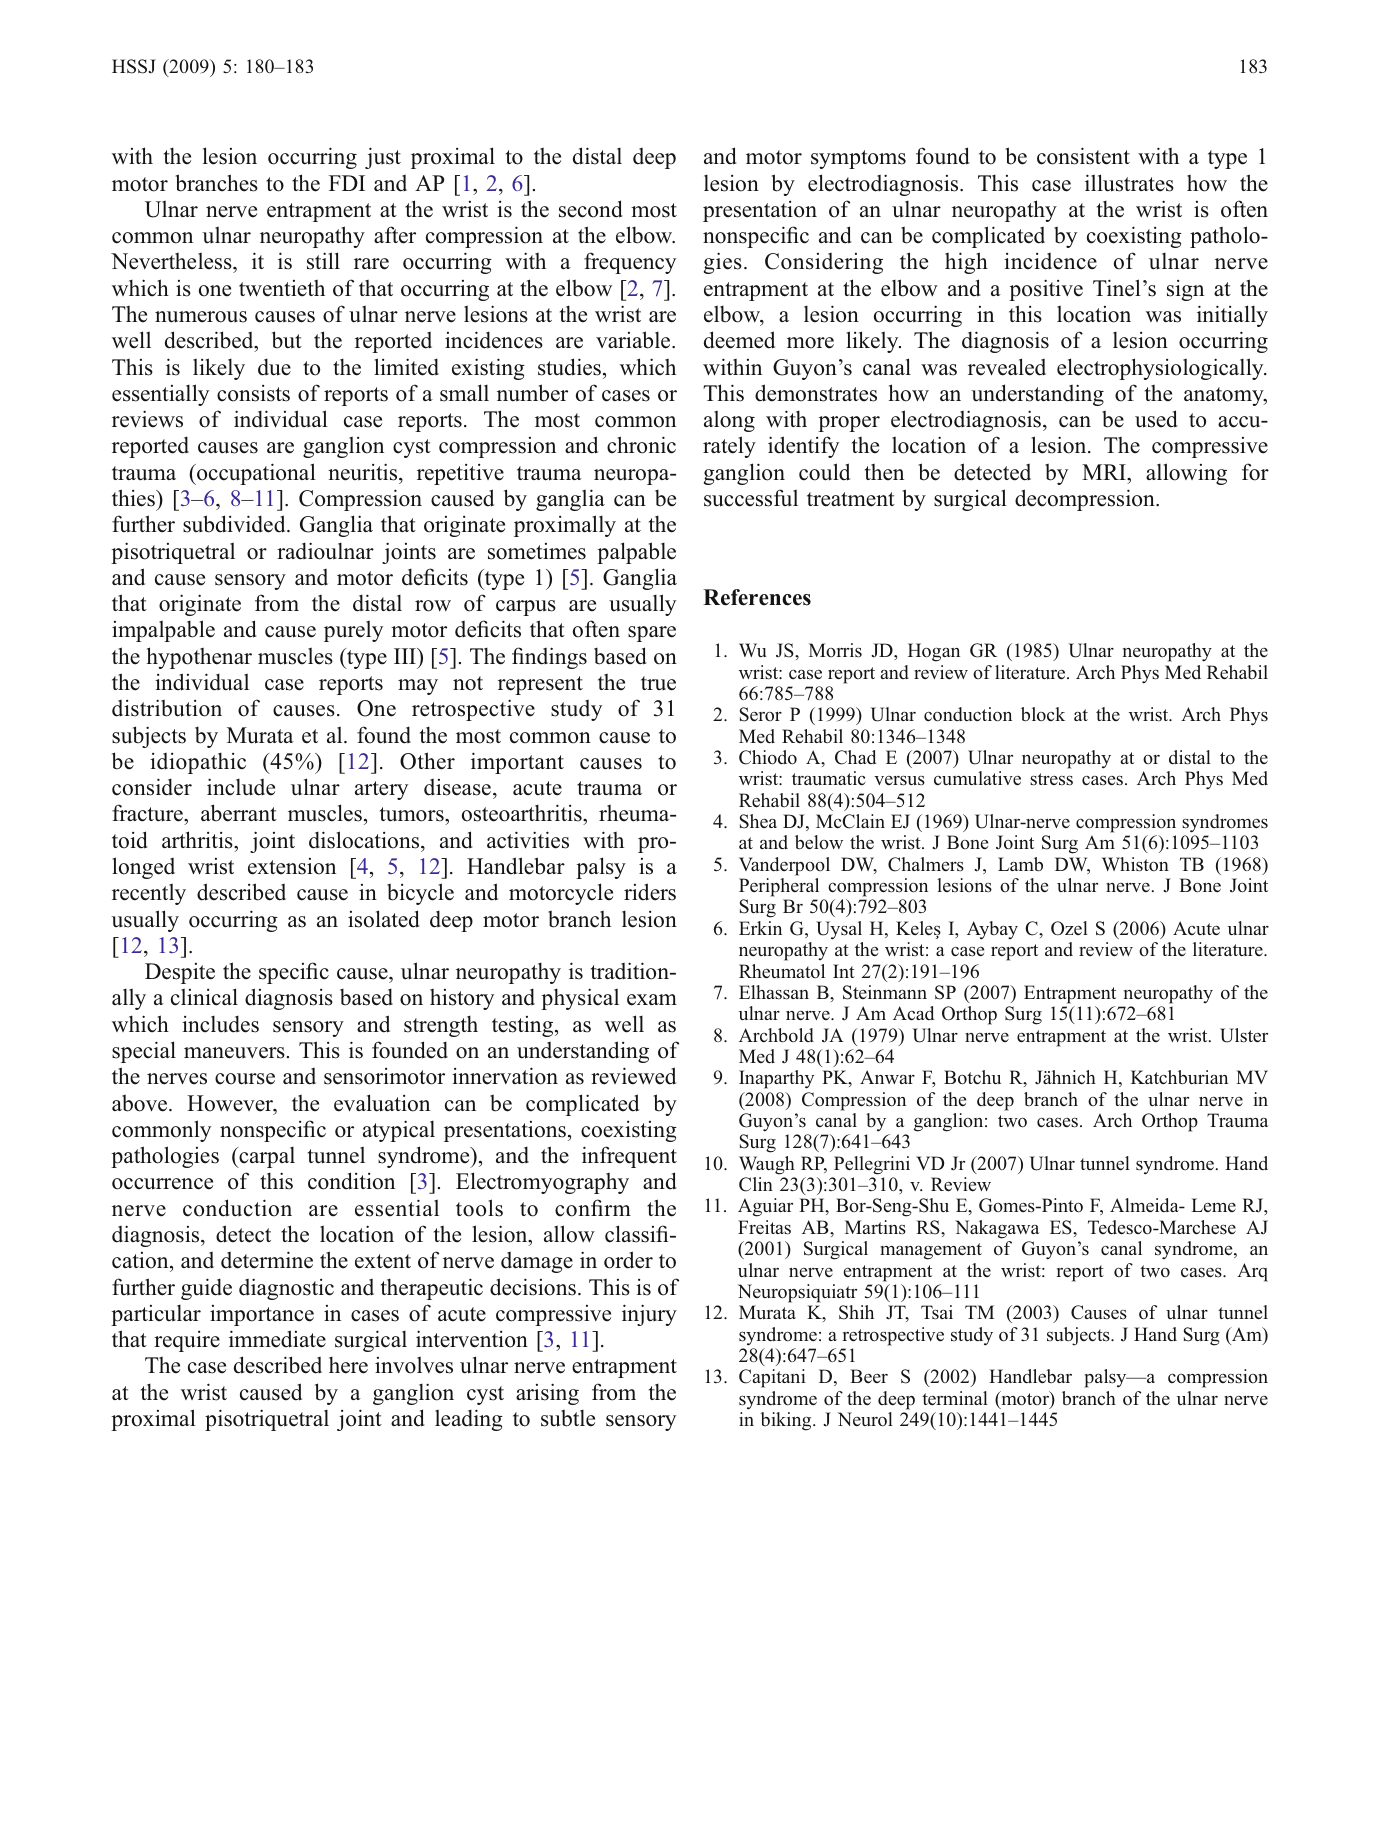 This screenshot has height=1836, width=1377. Describe the element at coordinates (347, 183) in the screenshot. I see `FDI` at that location.
